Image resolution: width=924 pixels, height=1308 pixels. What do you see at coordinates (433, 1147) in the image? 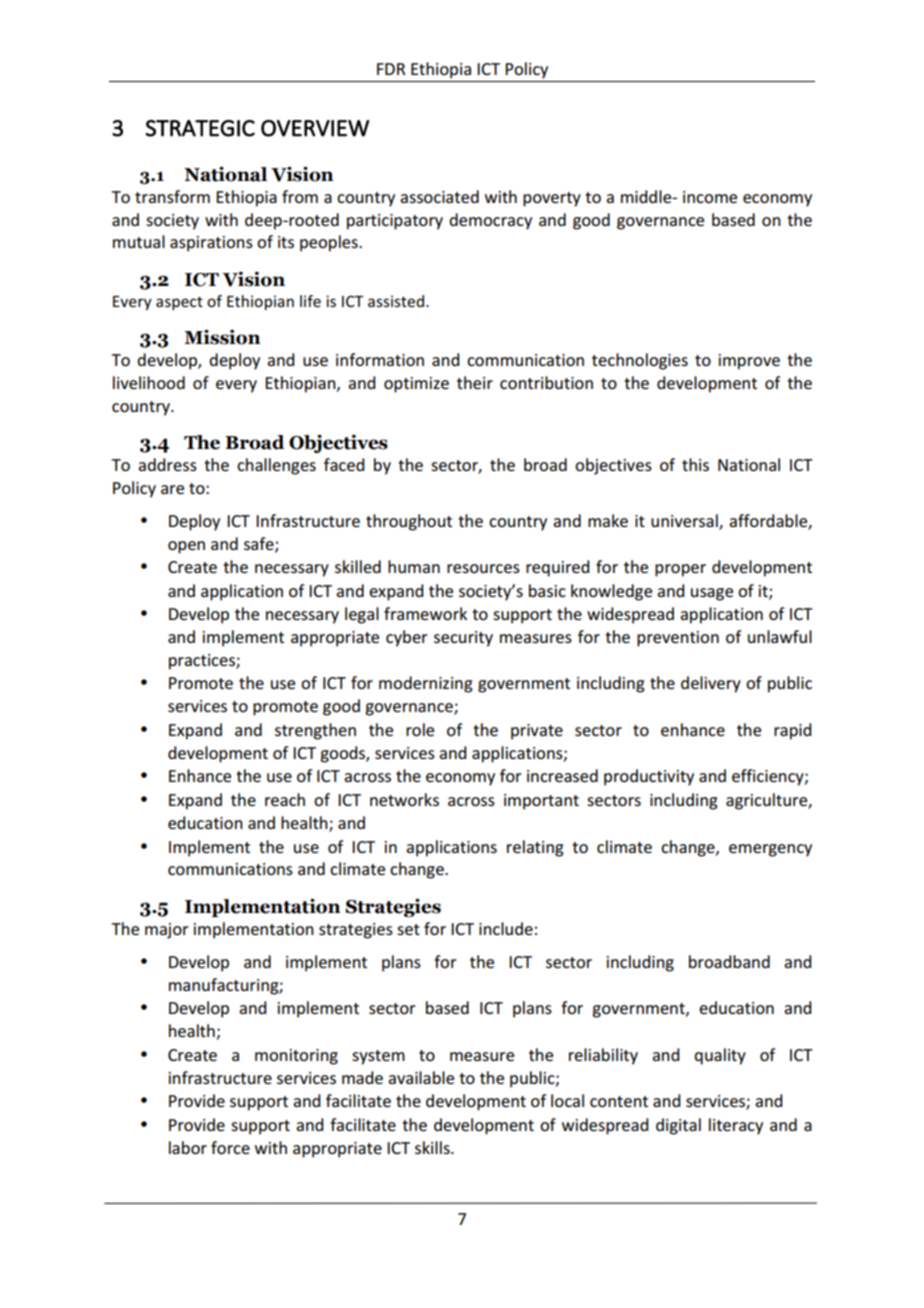
I see `skills` at bounding box center [433, 1147].
